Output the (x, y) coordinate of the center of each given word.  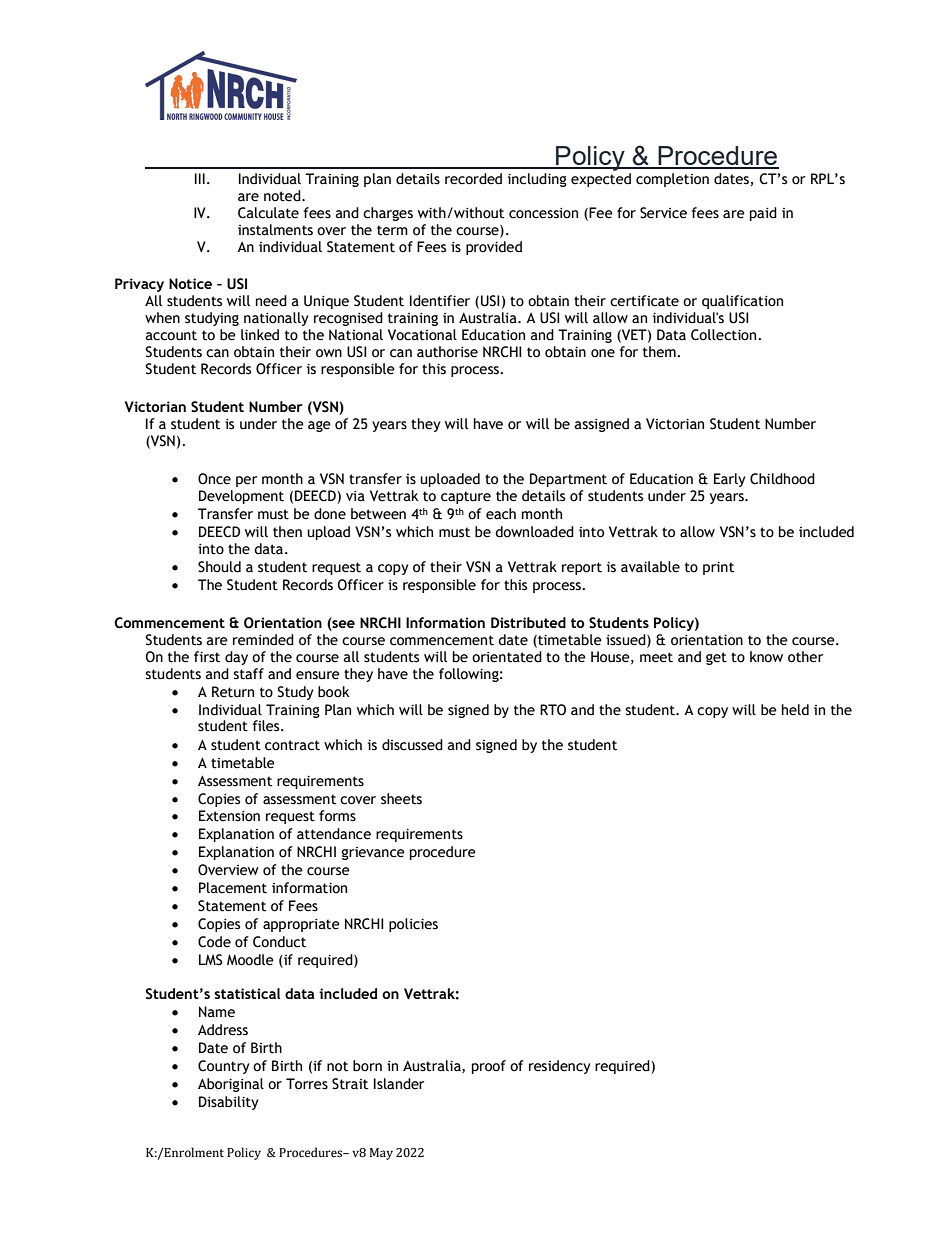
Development (241, 497)
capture (466, 497)
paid (763, 214)
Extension (229, 816)
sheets (401, 799)
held (795, 710)
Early (730, 480)
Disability (229, 1103)
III (200, 178)
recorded (473, 179)
